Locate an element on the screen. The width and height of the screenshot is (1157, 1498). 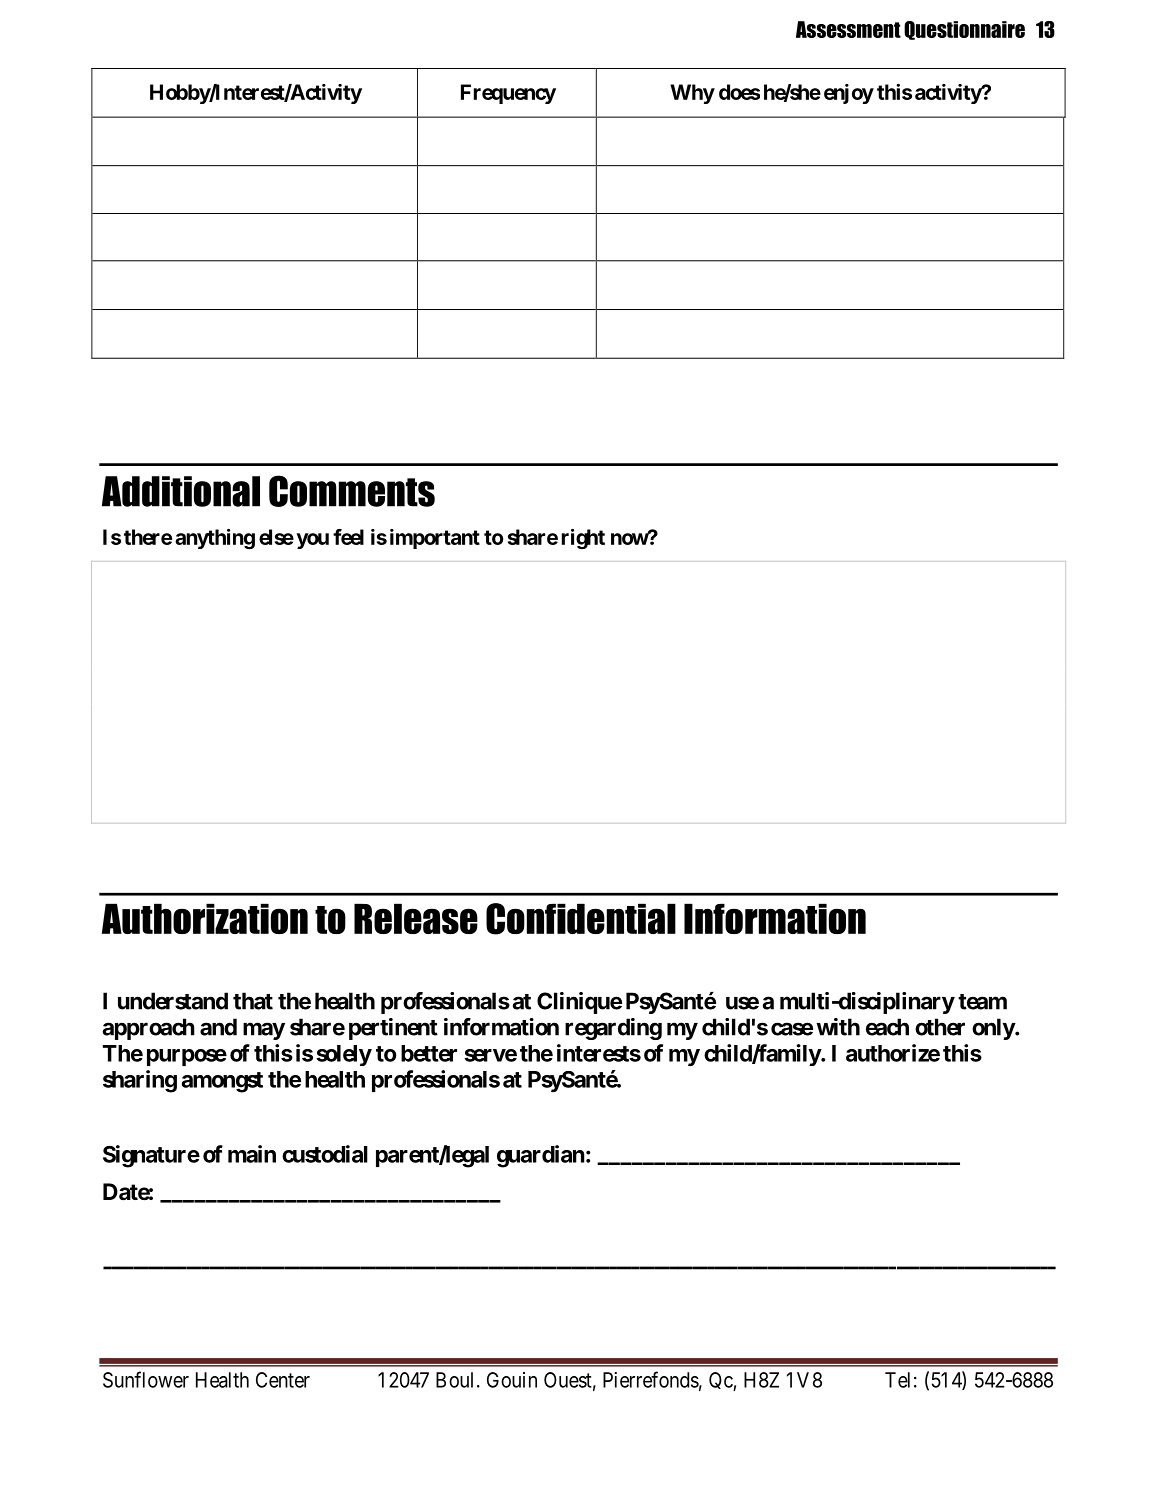
important is located at coordinates (435, 539).
